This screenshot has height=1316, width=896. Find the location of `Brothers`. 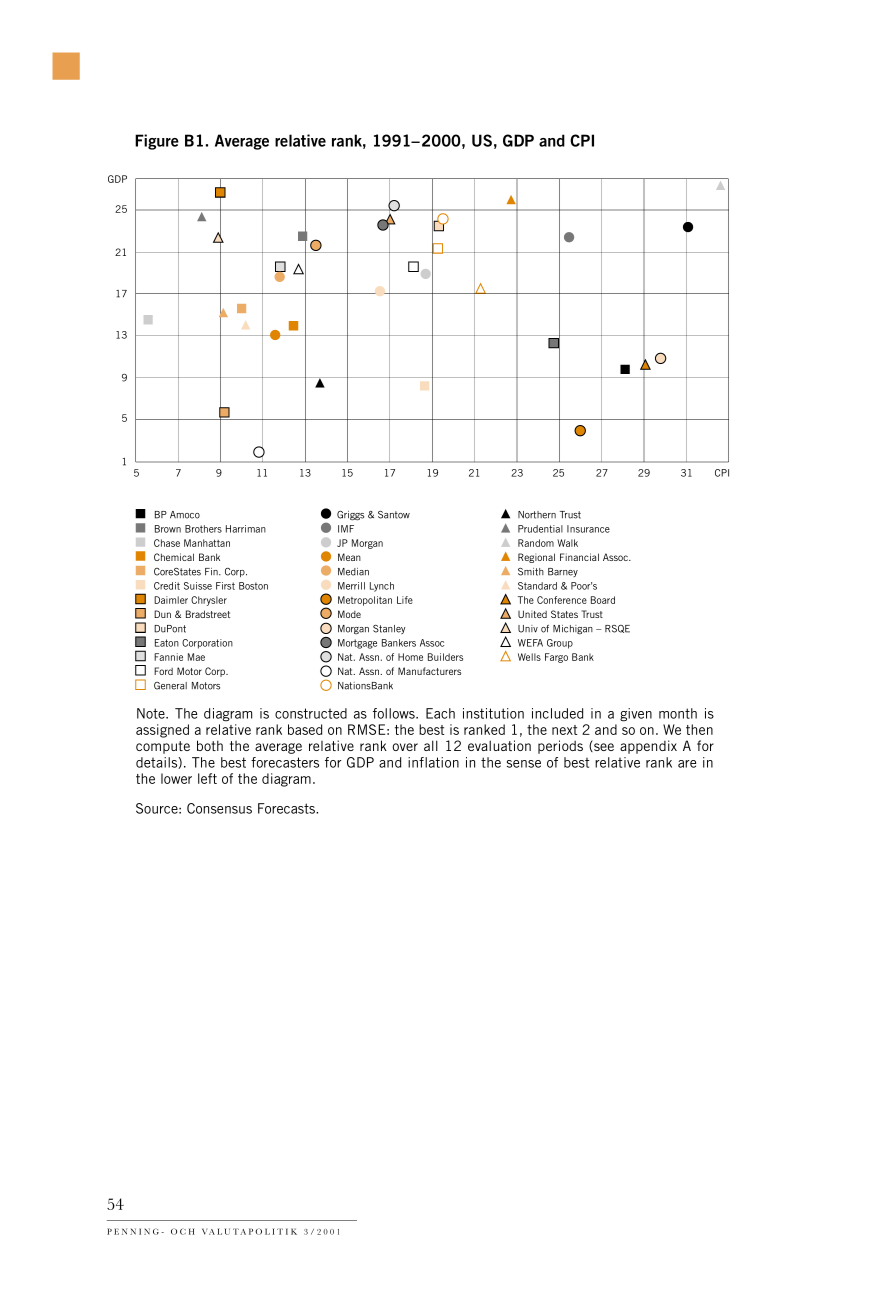

Brothers is located at coordinates (203, 529).
